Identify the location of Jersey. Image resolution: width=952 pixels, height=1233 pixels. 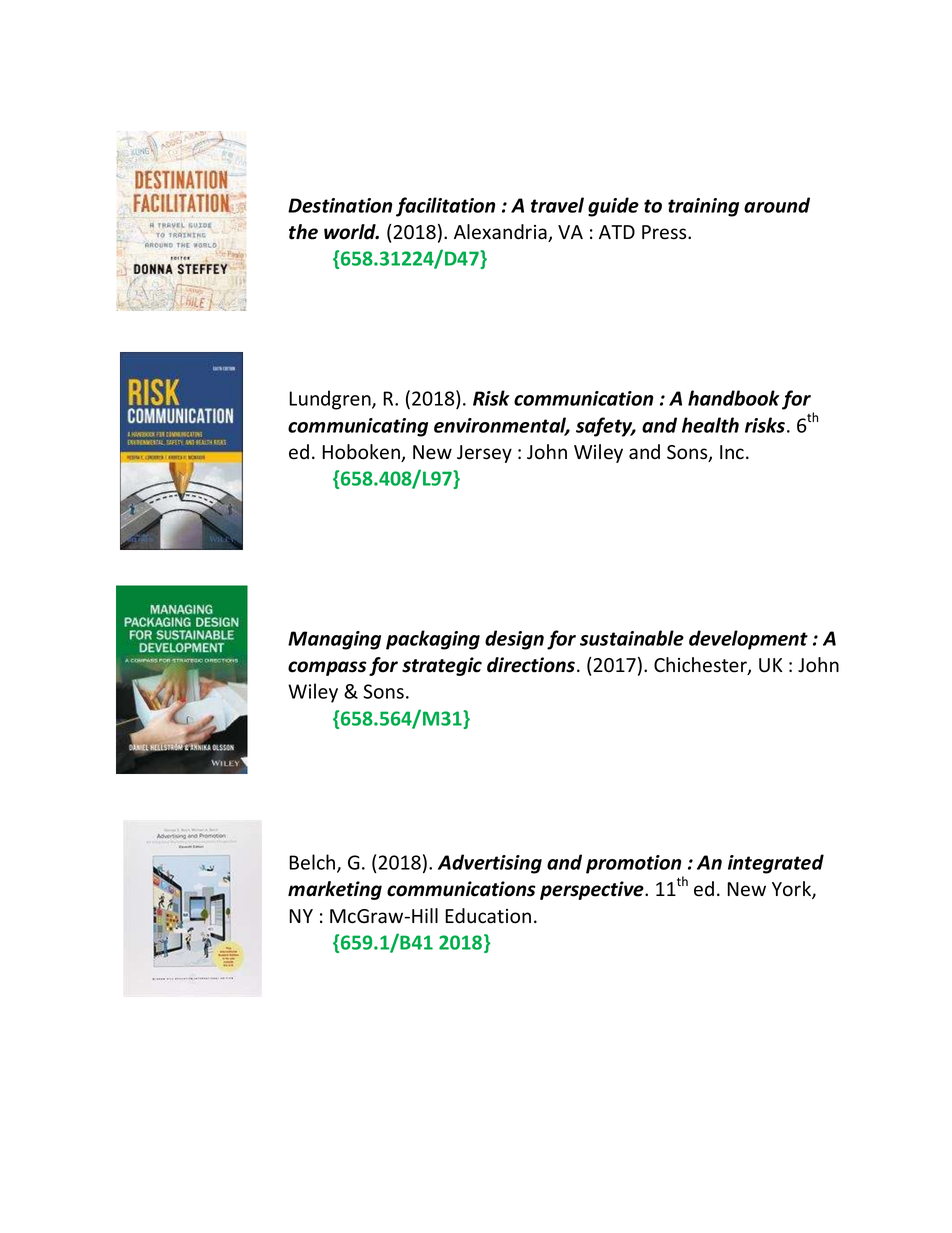
(484, 454).
